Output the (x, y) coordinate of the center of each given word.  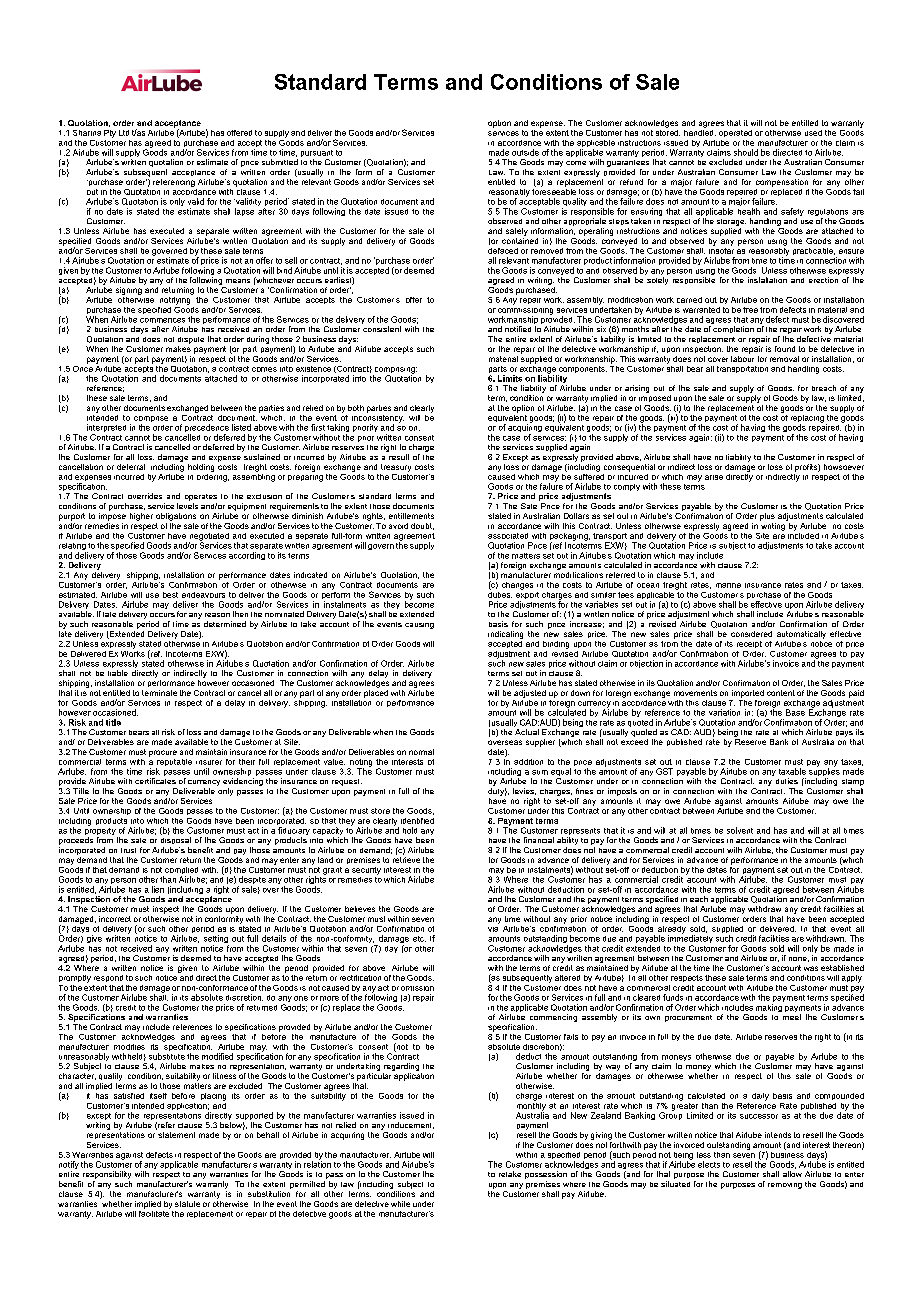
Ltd (124, 133)
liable (118, 673)
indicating (505, 635)
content (781, 693)
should (746, 152)
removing (785, 1186)
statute (187, 1204)
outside (525, 152)
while (400, 1204)
